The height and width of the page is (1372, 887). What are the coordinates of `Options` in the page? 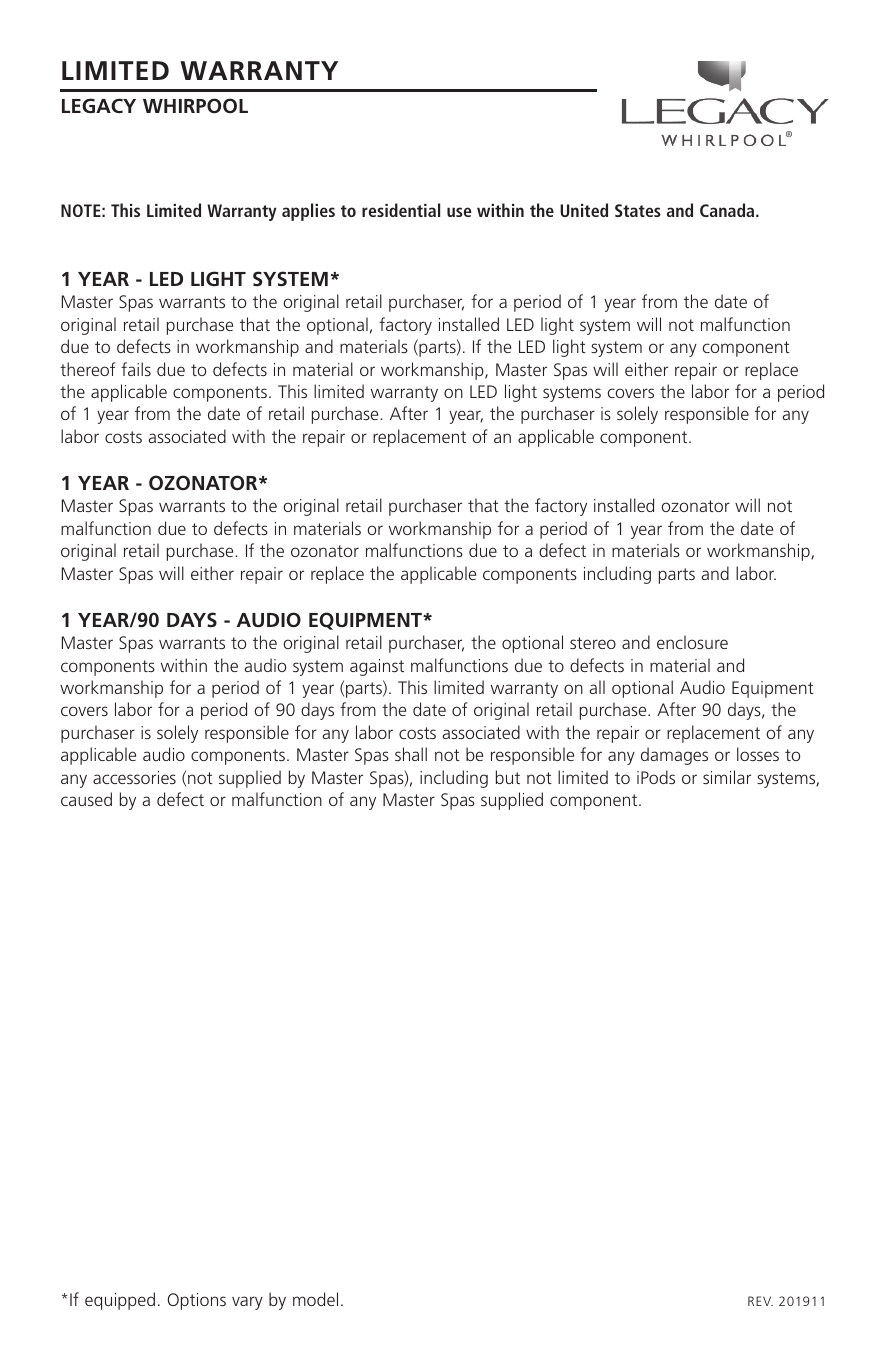 It's located at (196, 1301).
